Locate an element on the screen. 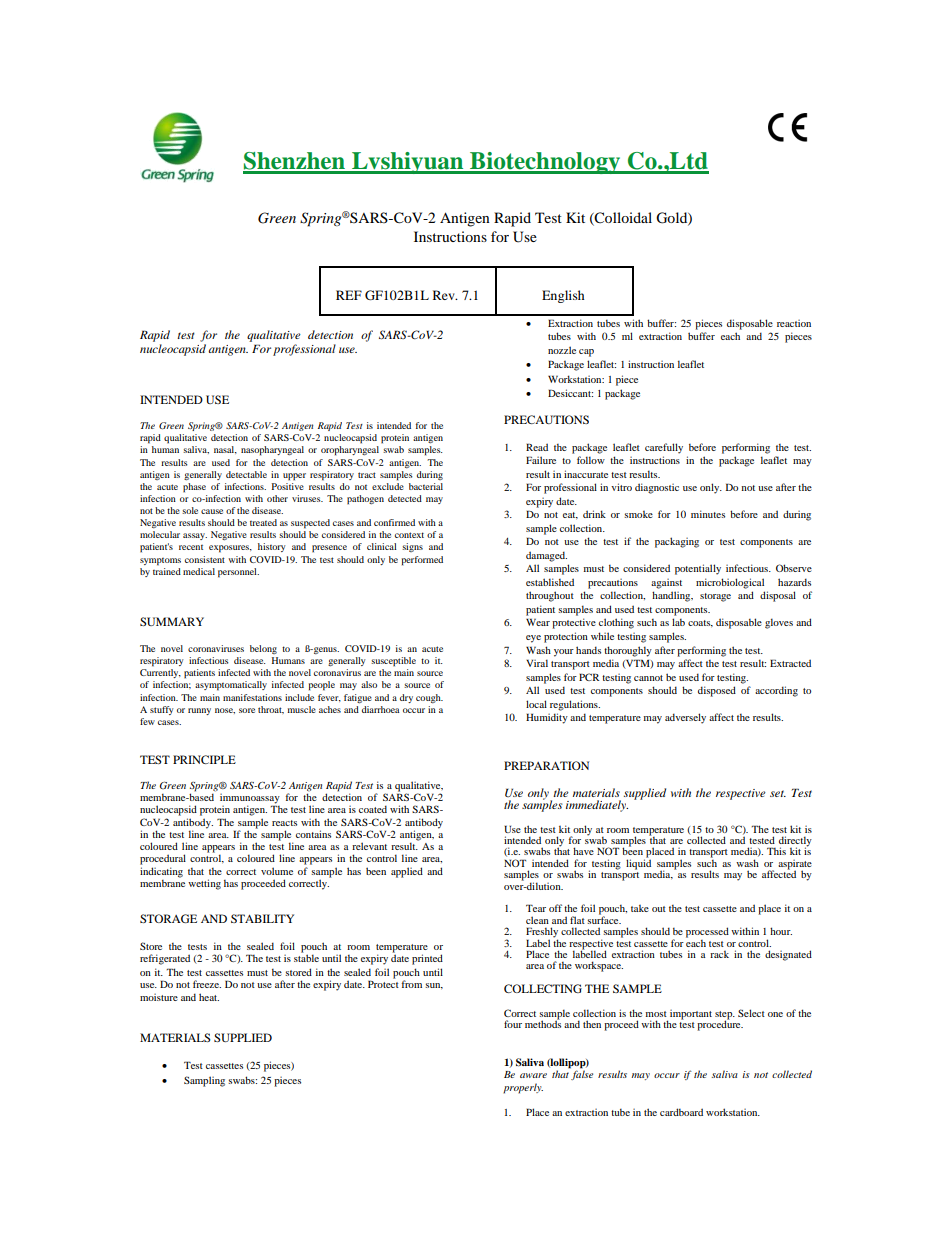 The height and width of the screenshot is (1233, 952). Rev is located at coordinates (445, 295).
